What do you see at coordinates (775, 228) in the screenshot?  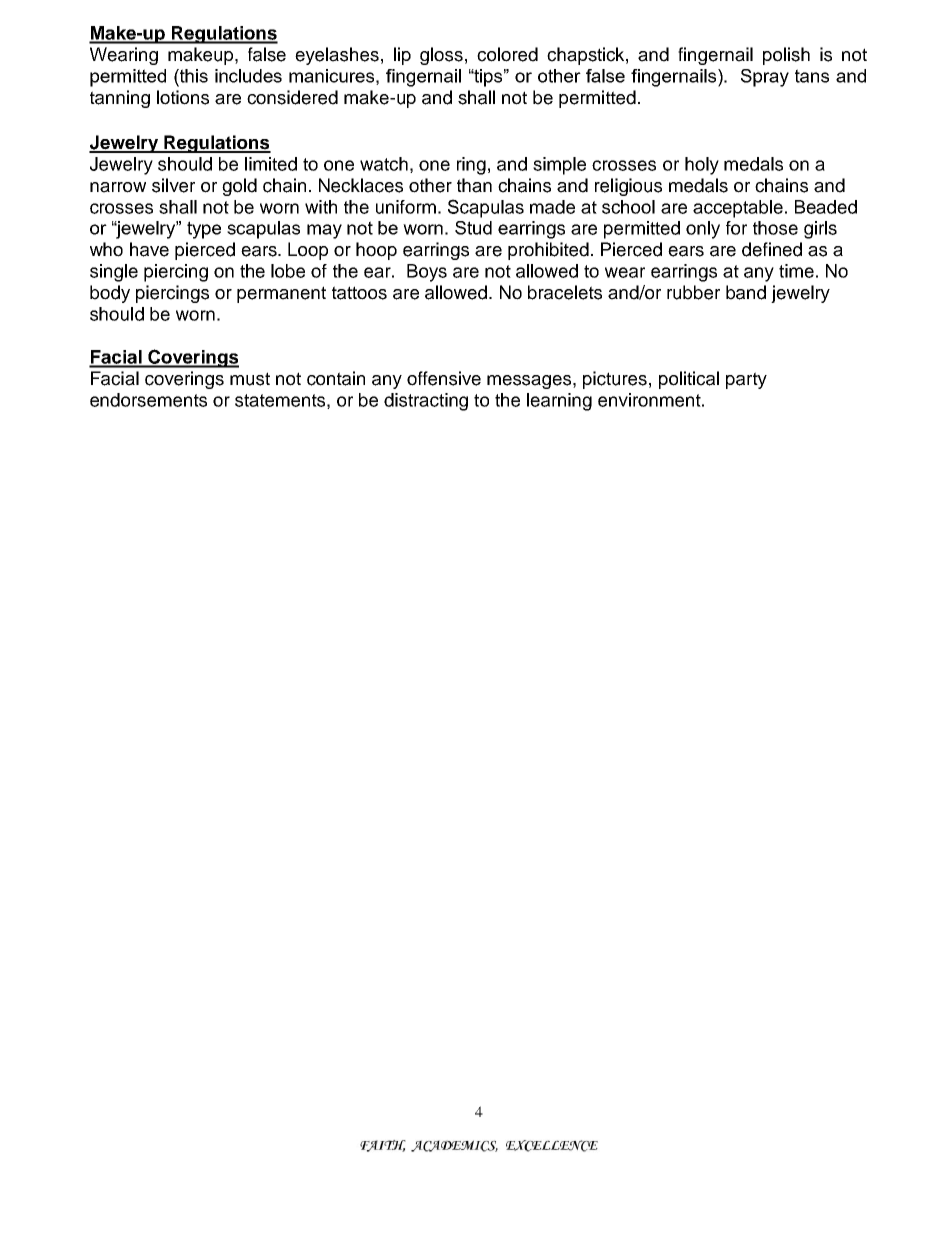 I see `those` at bounding box center [775, 228].
